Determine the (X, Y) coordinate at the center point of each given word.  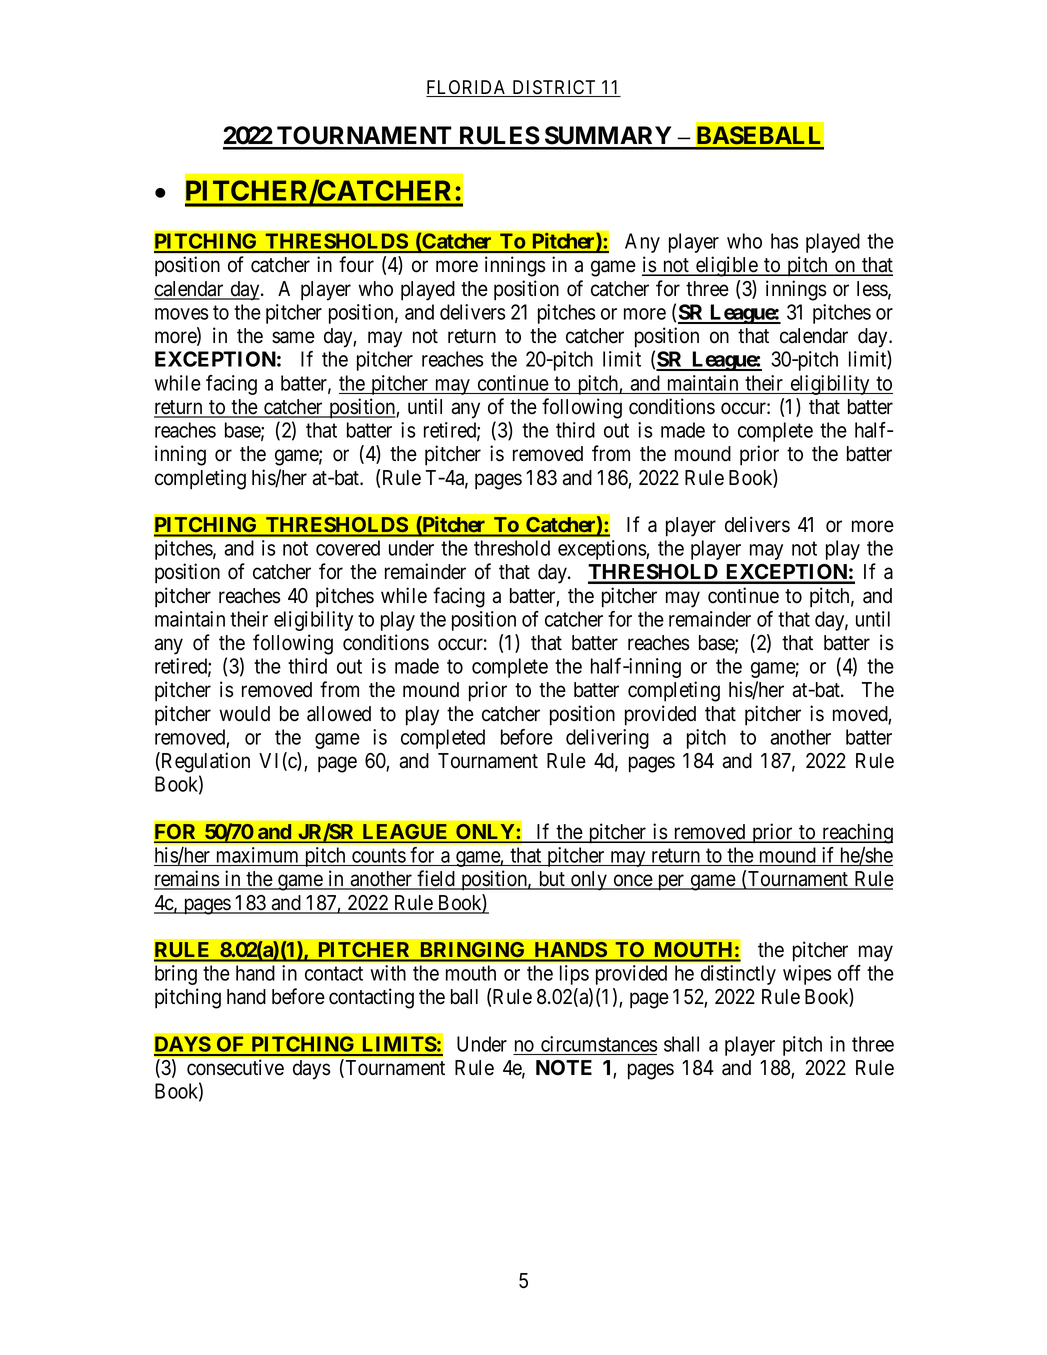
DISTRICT (554, 88)
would (244, 714)
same (293, 337)
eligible (726, 266)
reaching (856, 833)
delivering (607, 739)
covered (348, 548)
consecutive (235, 1067)
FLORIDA (468, 88)
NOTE (564, 1068)
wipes (807, 975)
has (785, 241)
